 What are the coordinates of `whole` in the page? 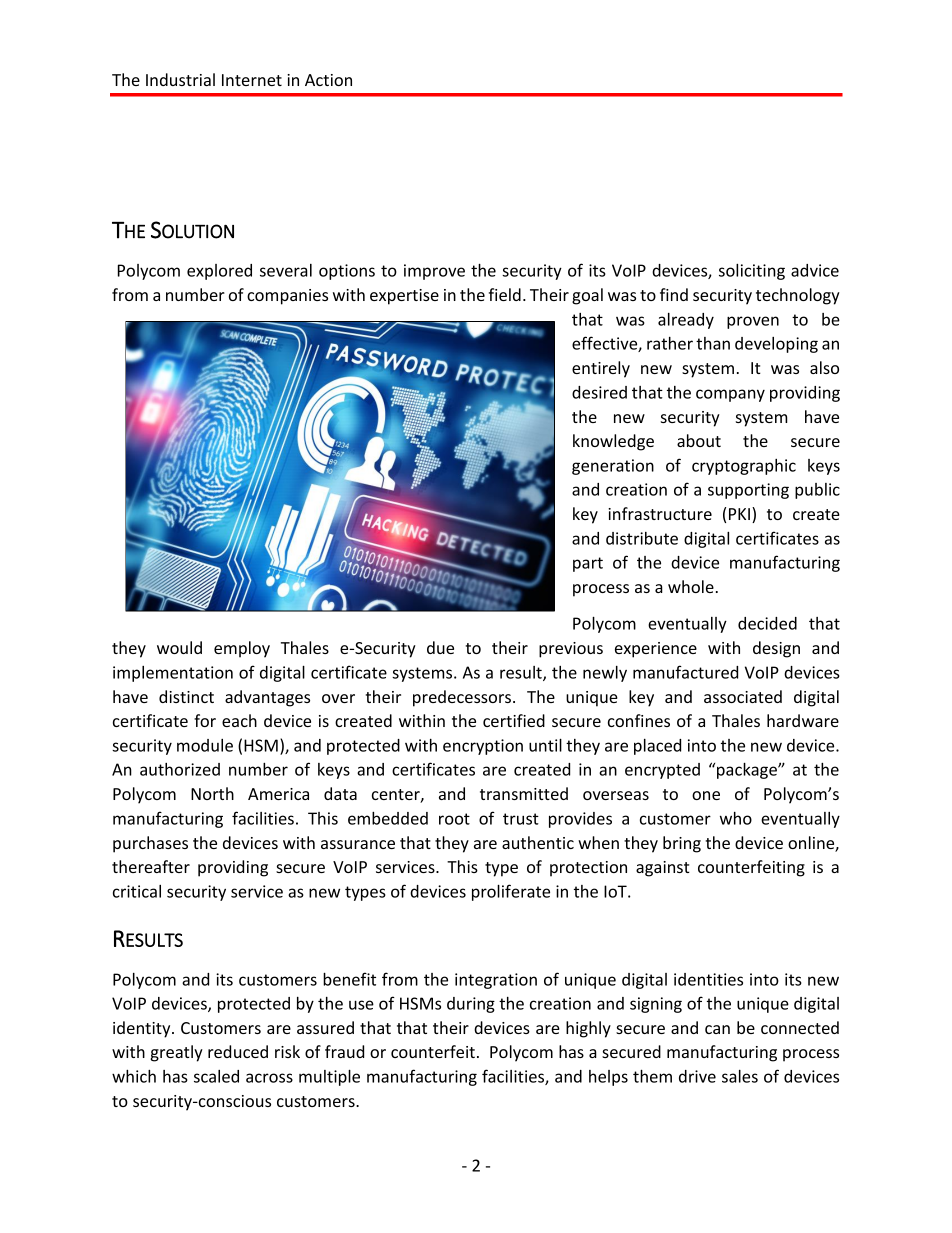 It's located at (691, 586).
